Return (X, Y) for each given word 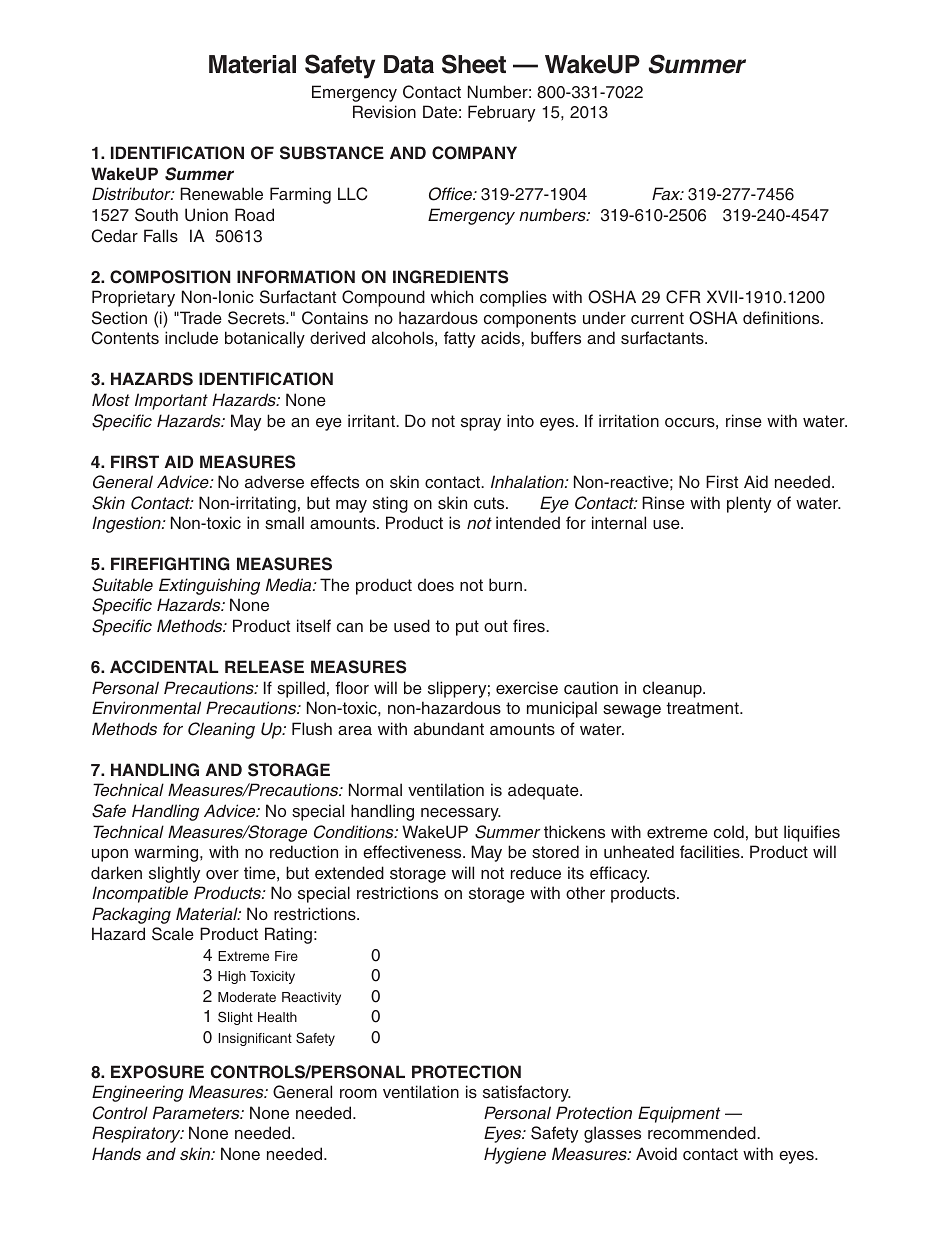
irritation (629, 420)
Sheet (474, 64)
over (222, 875)
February (501, 113)
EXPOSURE (157, 1072)
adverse (274, 482)
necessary (461, 814)
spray (481, 424)
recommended (703, 1133)
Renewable (221, 194)
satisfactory (527, 1093)
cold (729, 831)
